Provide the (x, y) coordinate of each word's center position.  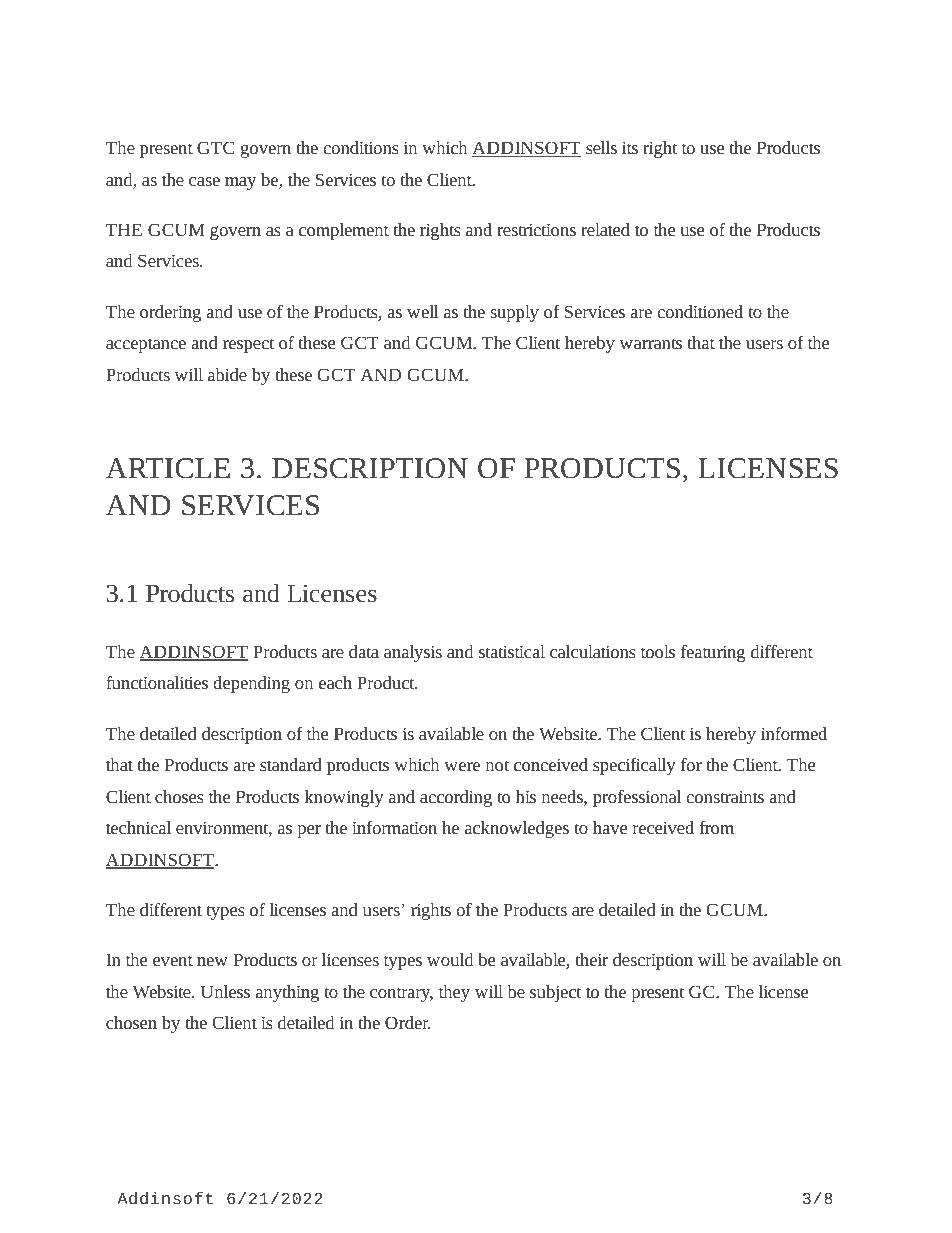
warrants (650, 343)
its (630, 147)
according (456, 798)
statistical (512, 651)
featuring (713, 653)
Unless (225, 991)
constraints (725, 796)
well (423, 311)
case (204, 181)
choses (179, 796)
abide (227, 374)
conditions (361, 147)
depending (251, 684)
